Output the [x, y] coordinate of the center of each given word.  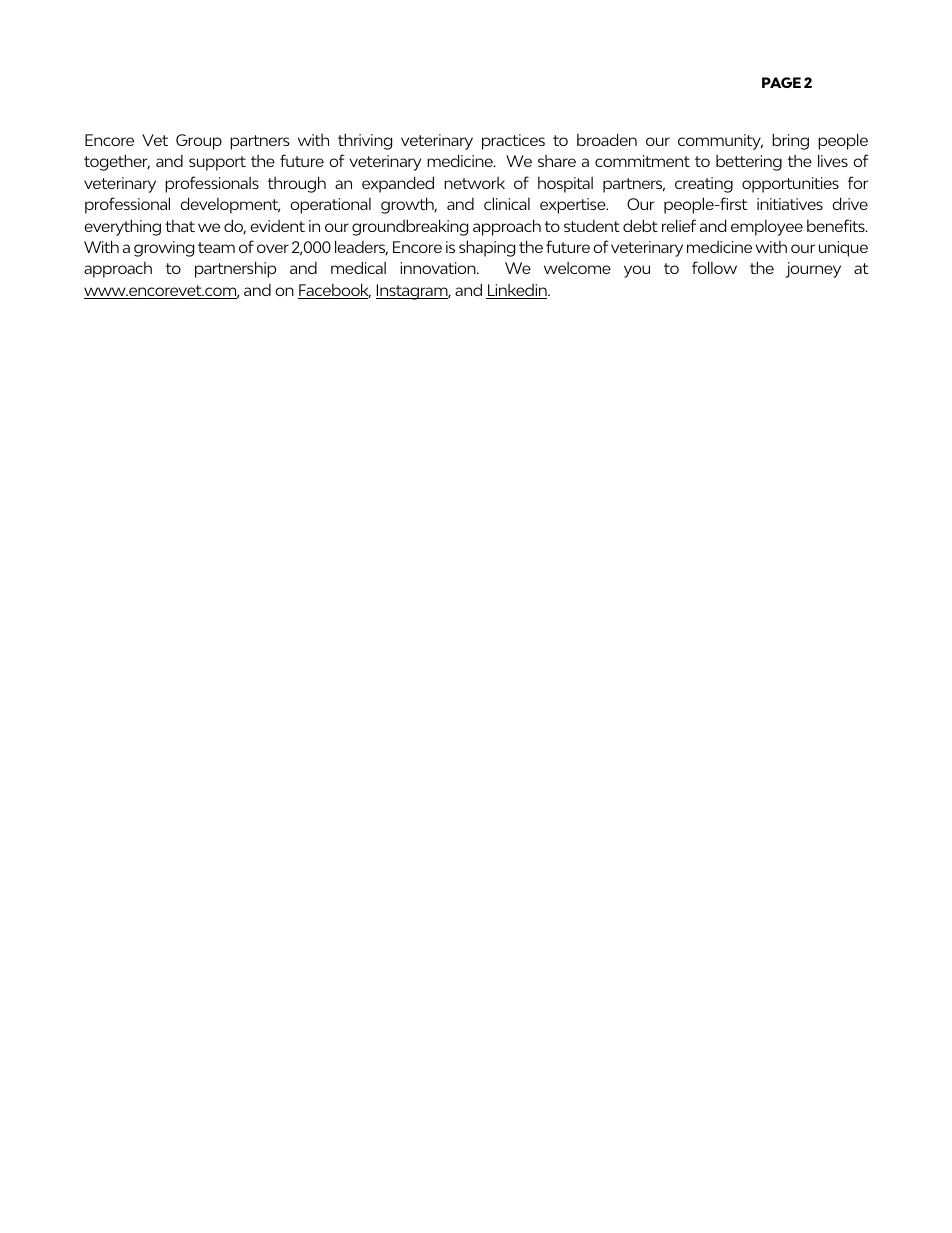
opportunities [790, 185]
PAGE [781, 82]
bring [790, 141]
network [474, 183]
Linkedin [517, 291]
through [297, 184]
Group [199, 142]
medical [358, 267]
